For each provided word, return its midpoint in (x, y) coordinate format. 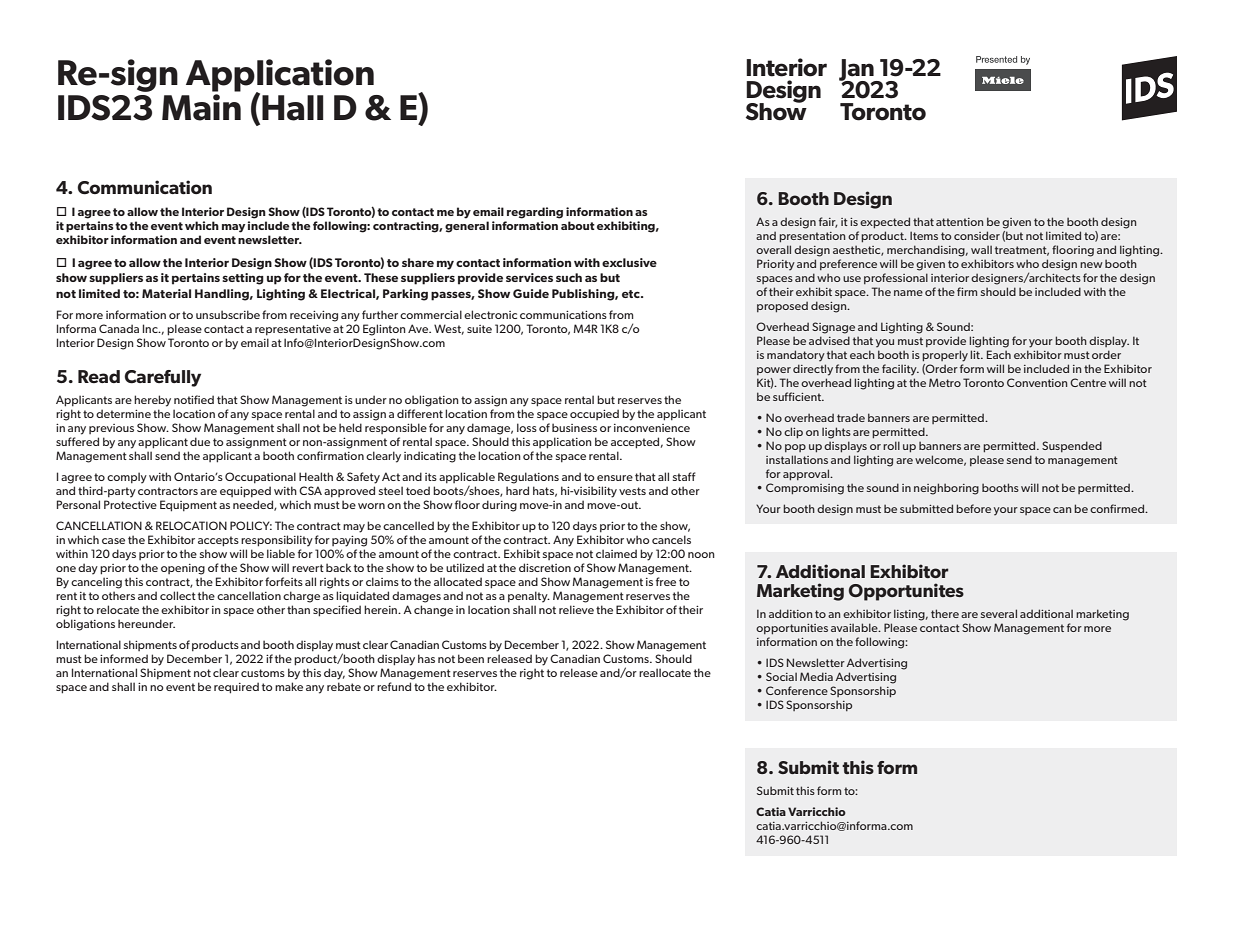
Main (201, 107)
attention (959, 222)
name (908, 293)
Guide (531, 293)
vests (632, 491)
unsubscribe (228, 314)
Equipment (188, 506)
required (236, 688)
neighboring (946, 489)
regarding (535, 213)
